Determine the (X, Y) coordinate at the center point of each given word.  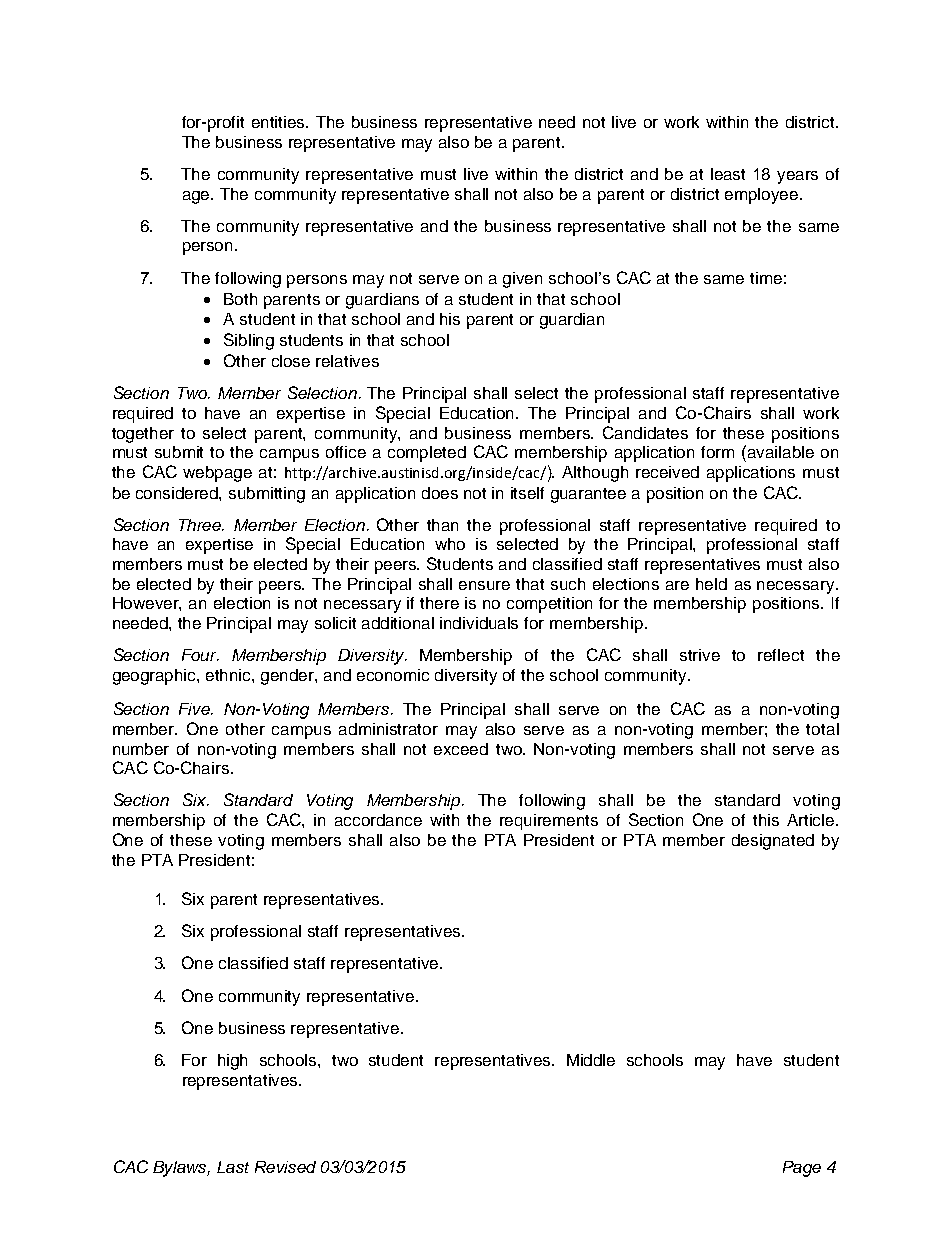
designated (773, 842)
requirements (549, 822)
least (728, 174)
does (440, 493)
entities (280, 122)
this (766, 820)
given (522, 280)
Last (233, 1167)
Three (201, 525)
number (141, 749)
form (717, 452)
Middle (591, 1060)
